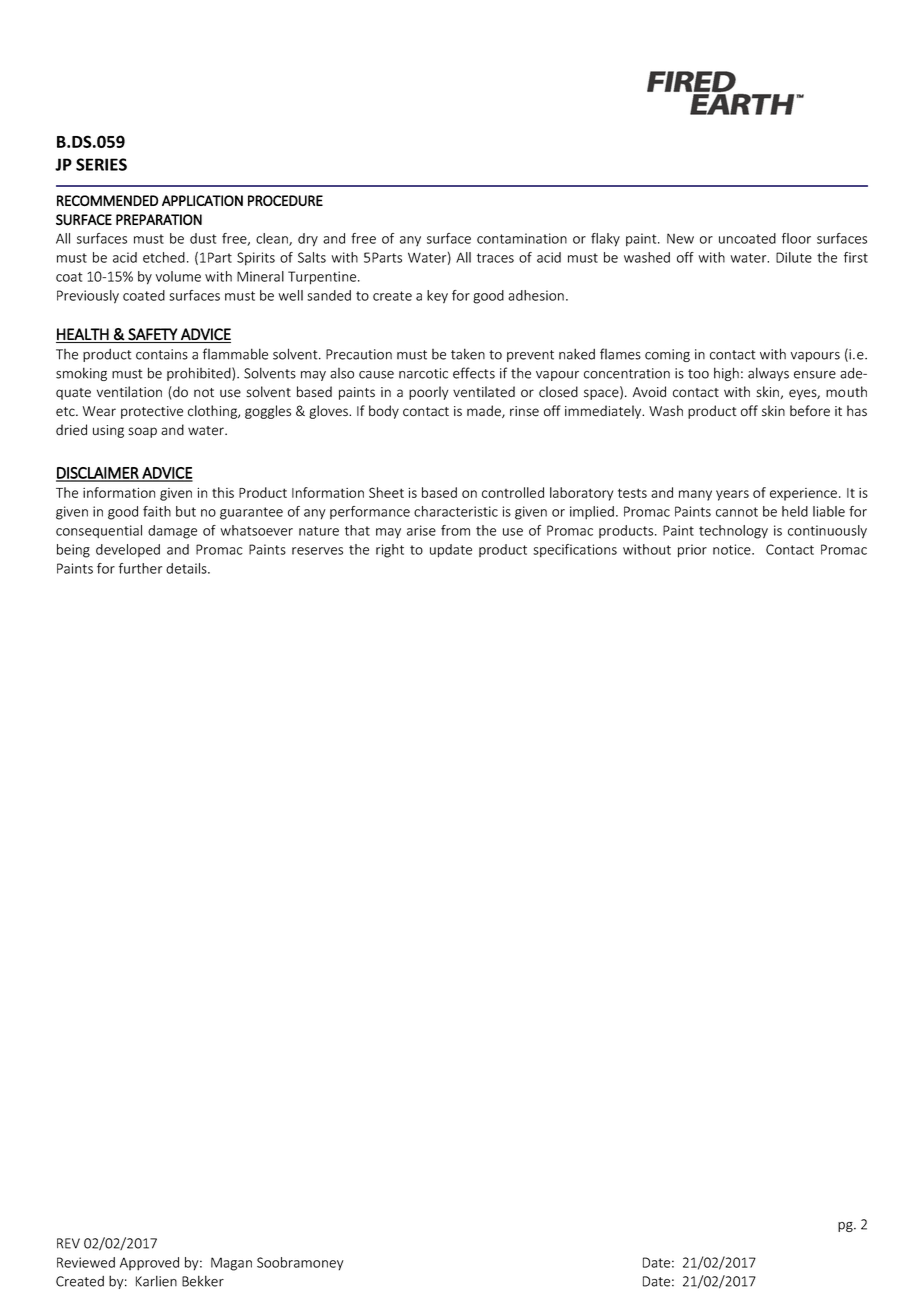 This page has width=924, height=1308. What do you see at coordinates (796, 238) in the page?
I see `floor` at bounding box center [796, 238].
